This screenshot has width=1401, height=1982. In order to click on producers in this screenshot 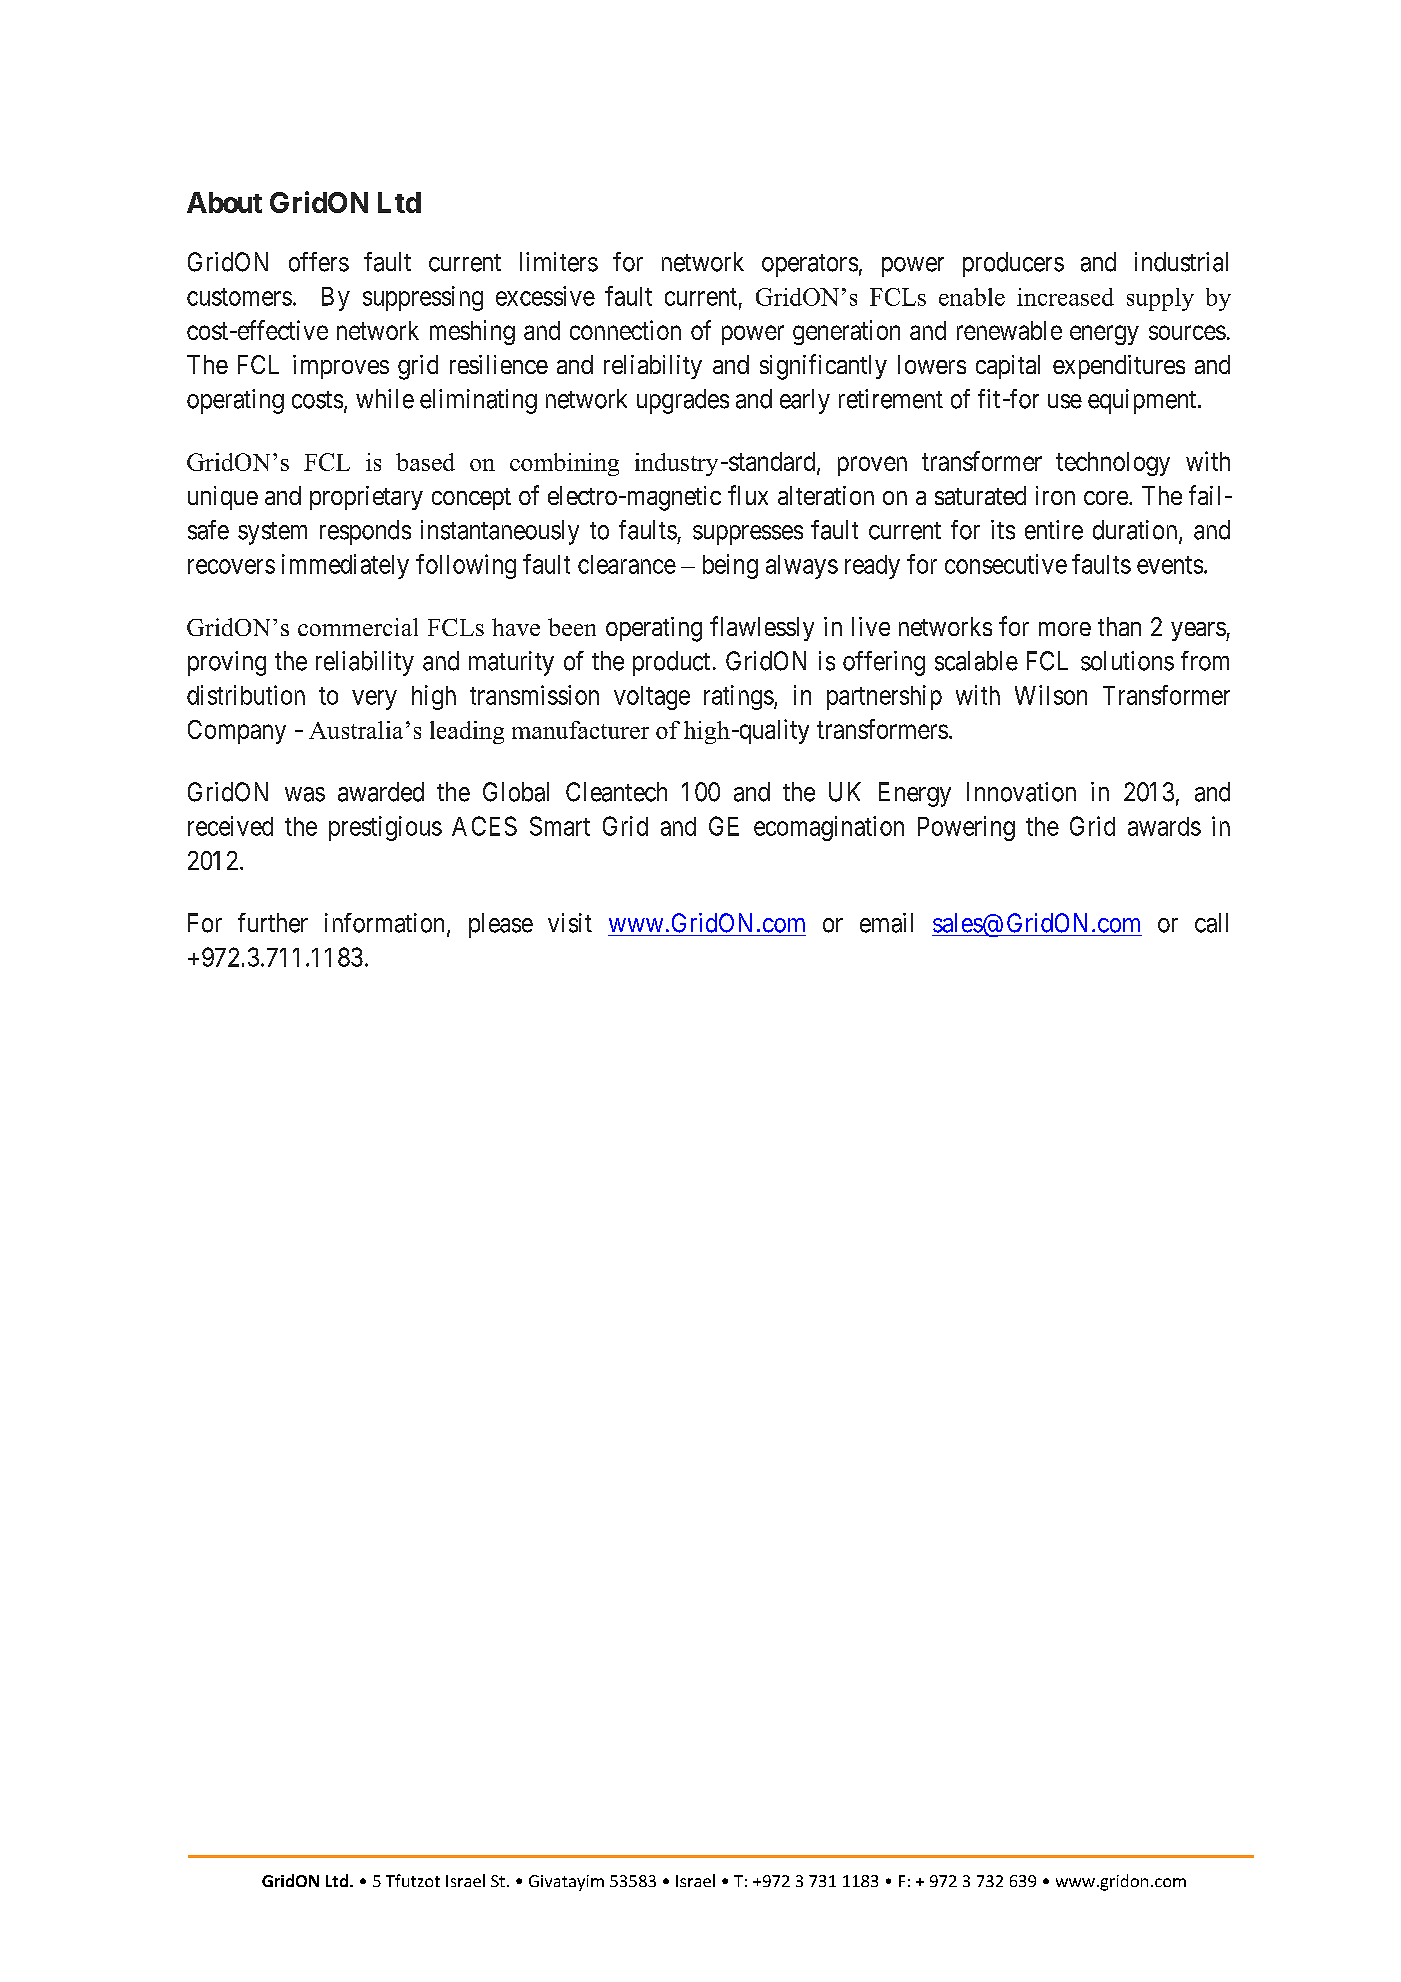, I will do `click(1013, 264)`.
